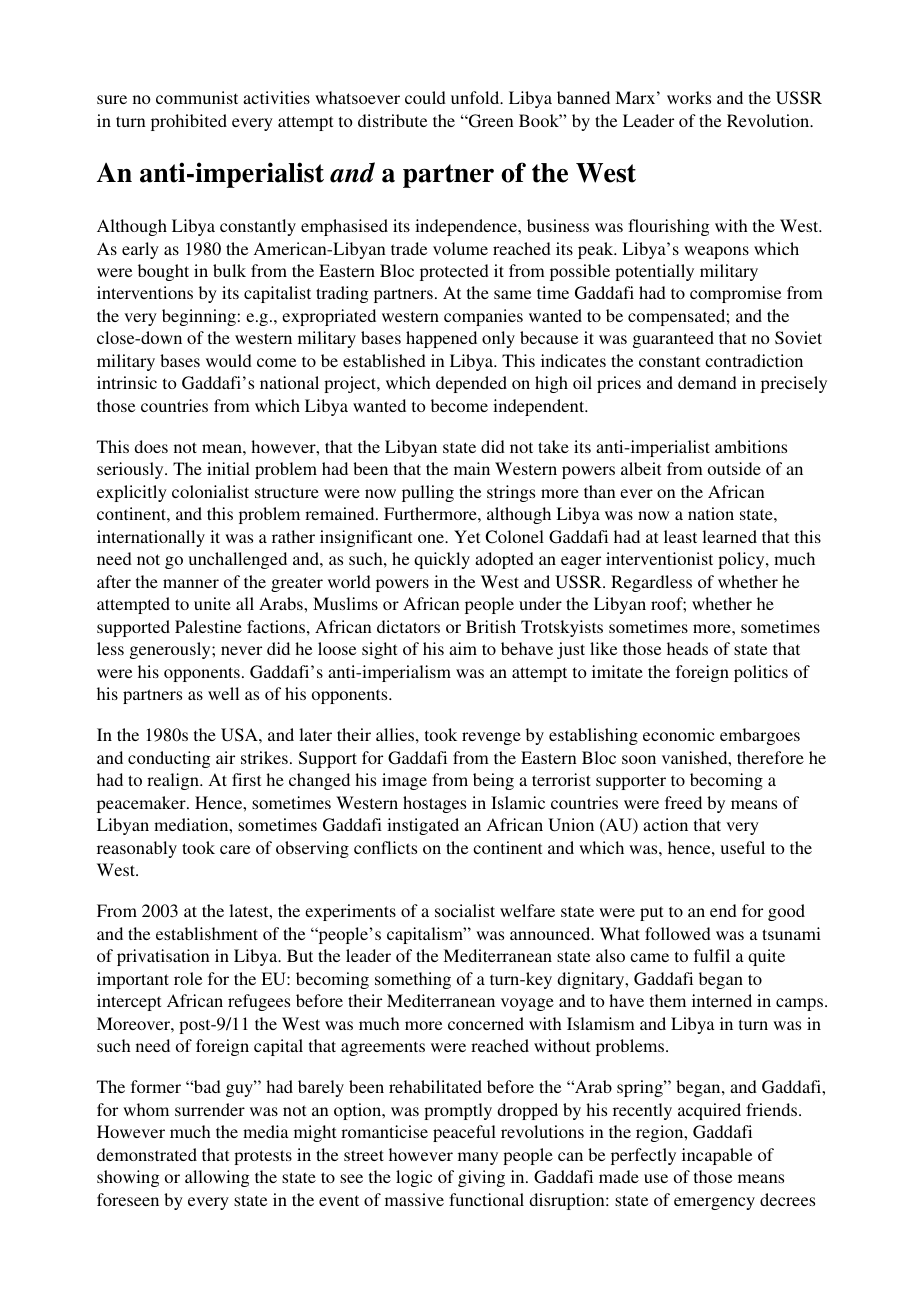  Describe the element at coordinates (169, 759) in the screenshot. I see `conducting` at that location.
